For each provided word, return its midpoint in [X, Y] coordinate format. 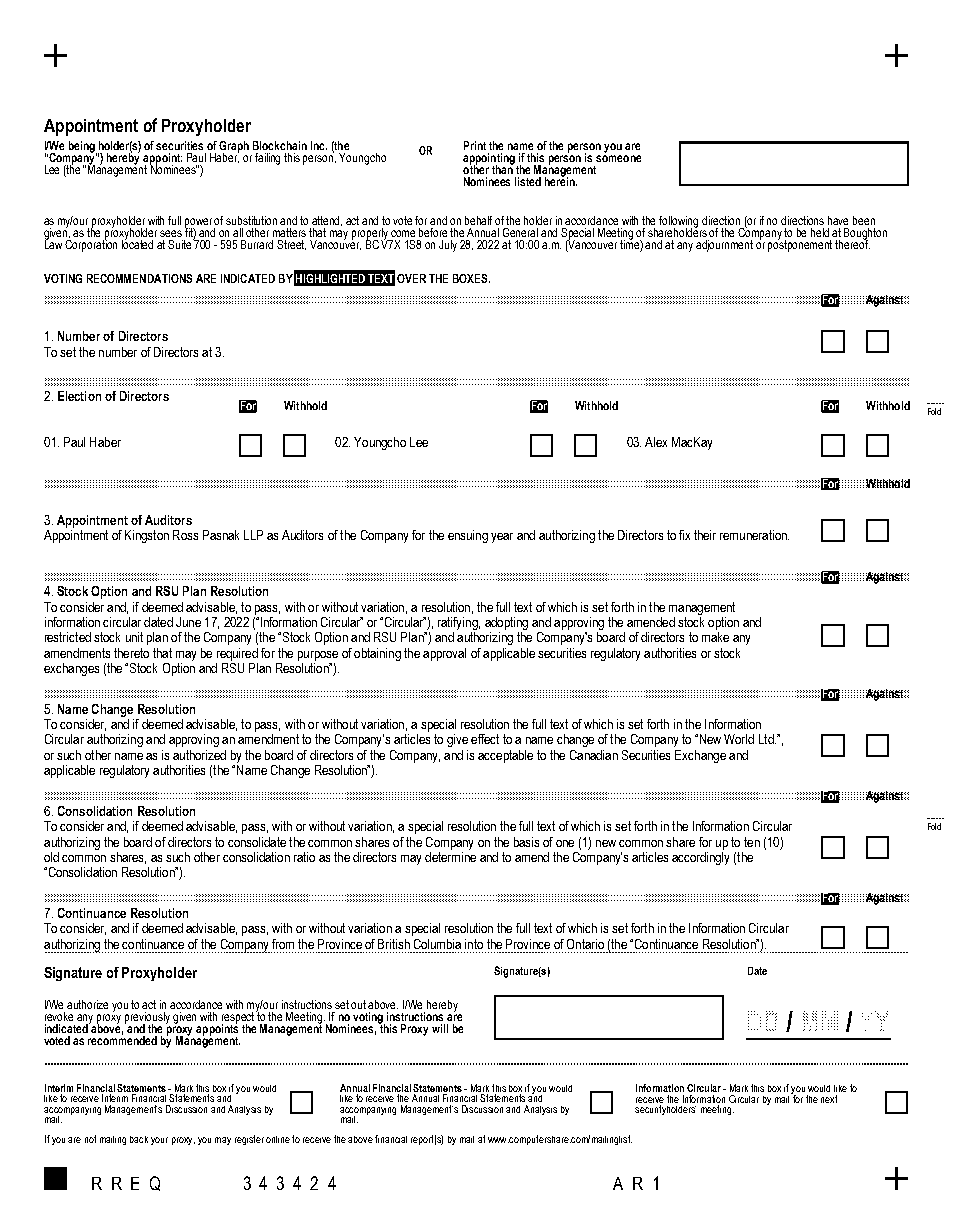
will [440, 1028]
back [139, 1139]
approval [444, 654]
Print [475, 145]
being [83, 148]
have [838, 220]
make [715, 637]
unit [134, 637]
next [829, 1099]
